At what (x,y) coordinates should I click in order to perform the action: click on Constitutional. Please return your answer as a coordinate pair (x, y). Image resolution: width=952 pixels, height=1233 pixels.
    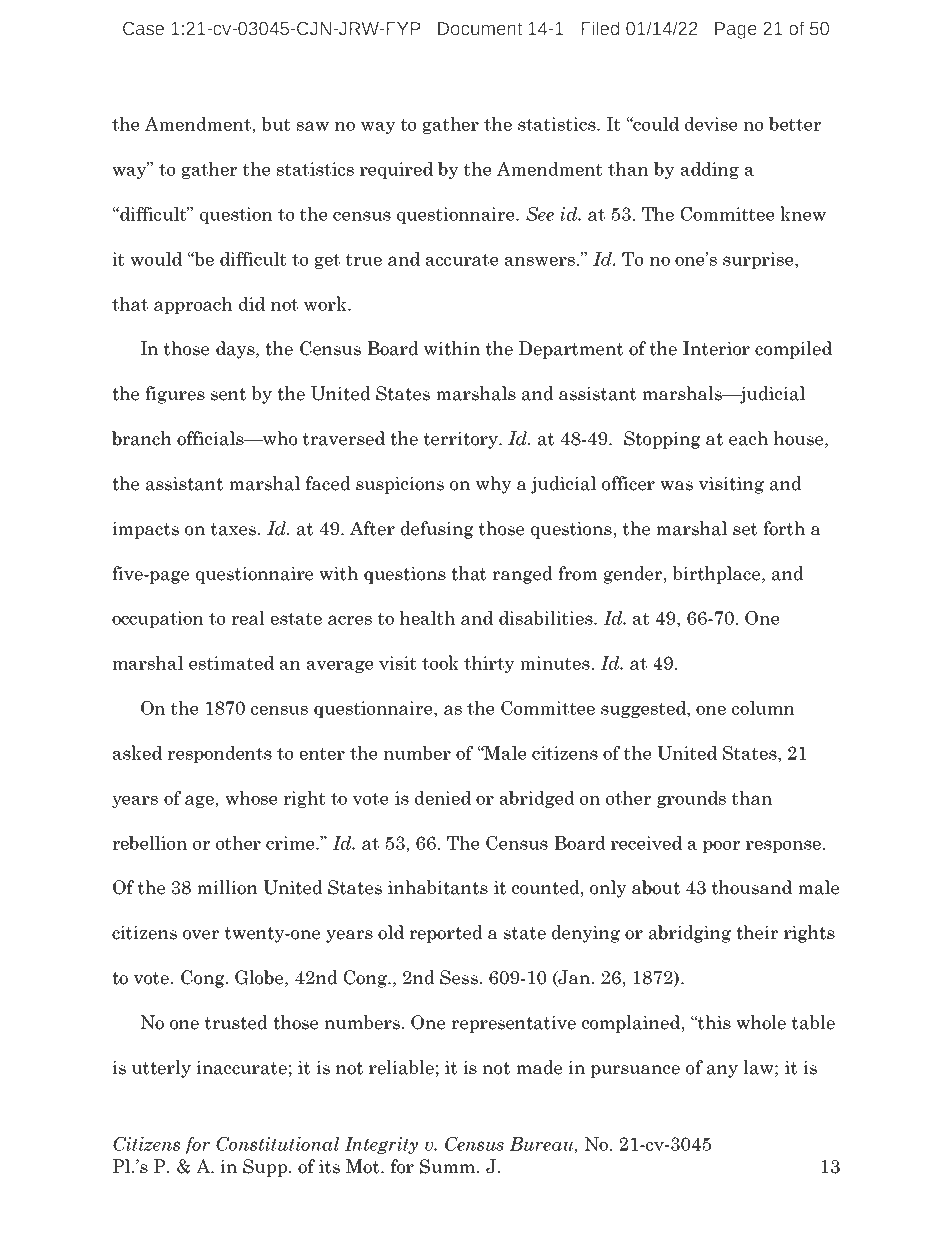
    Looking at the image, I should click on (277, 1144).
